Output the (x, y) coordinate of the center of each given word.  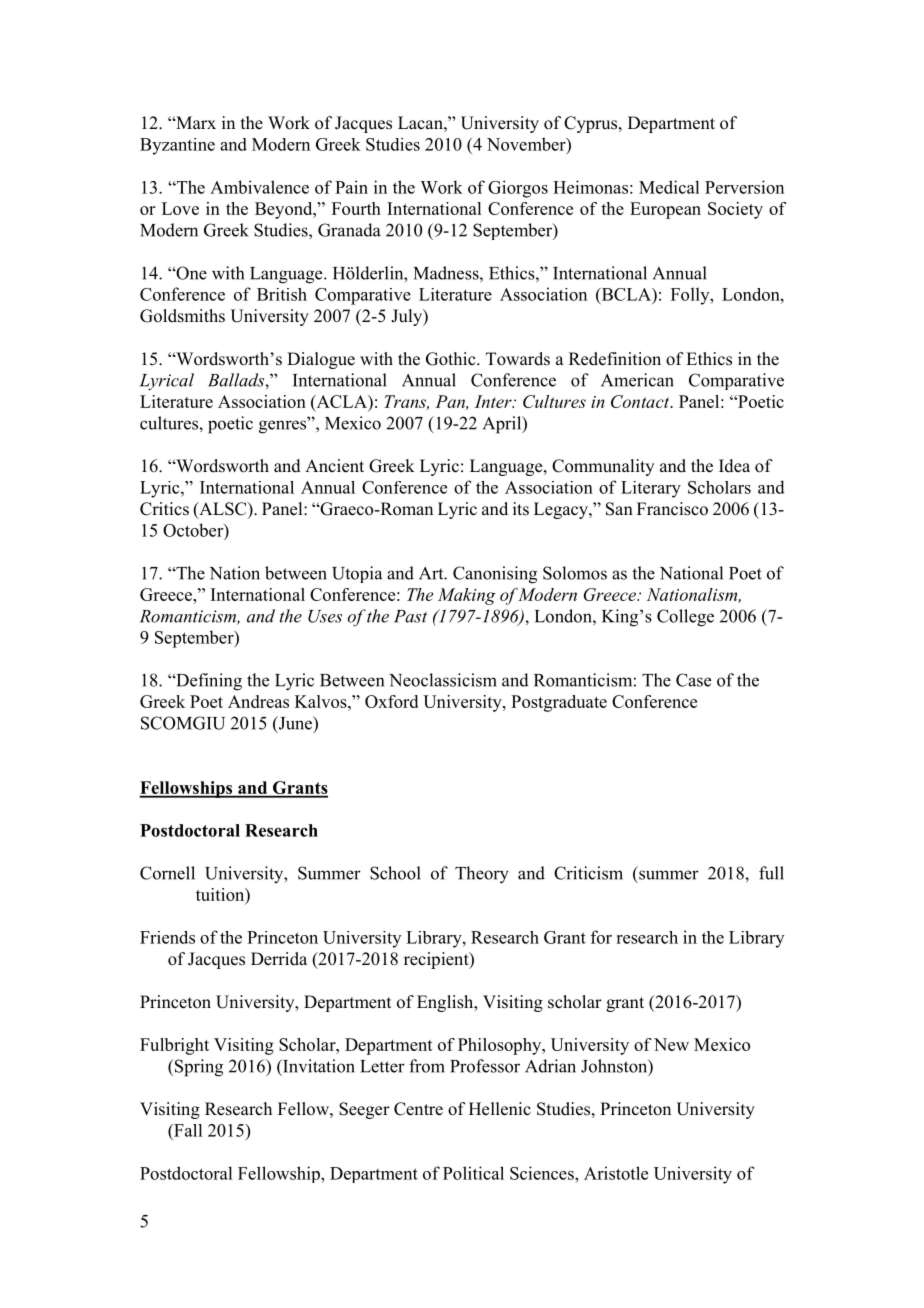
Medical (669, 187)
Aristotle (616, 1173)
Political (473, 1173)
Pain (351, 187)
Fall (187, 1130)
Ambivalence (259, 187)
